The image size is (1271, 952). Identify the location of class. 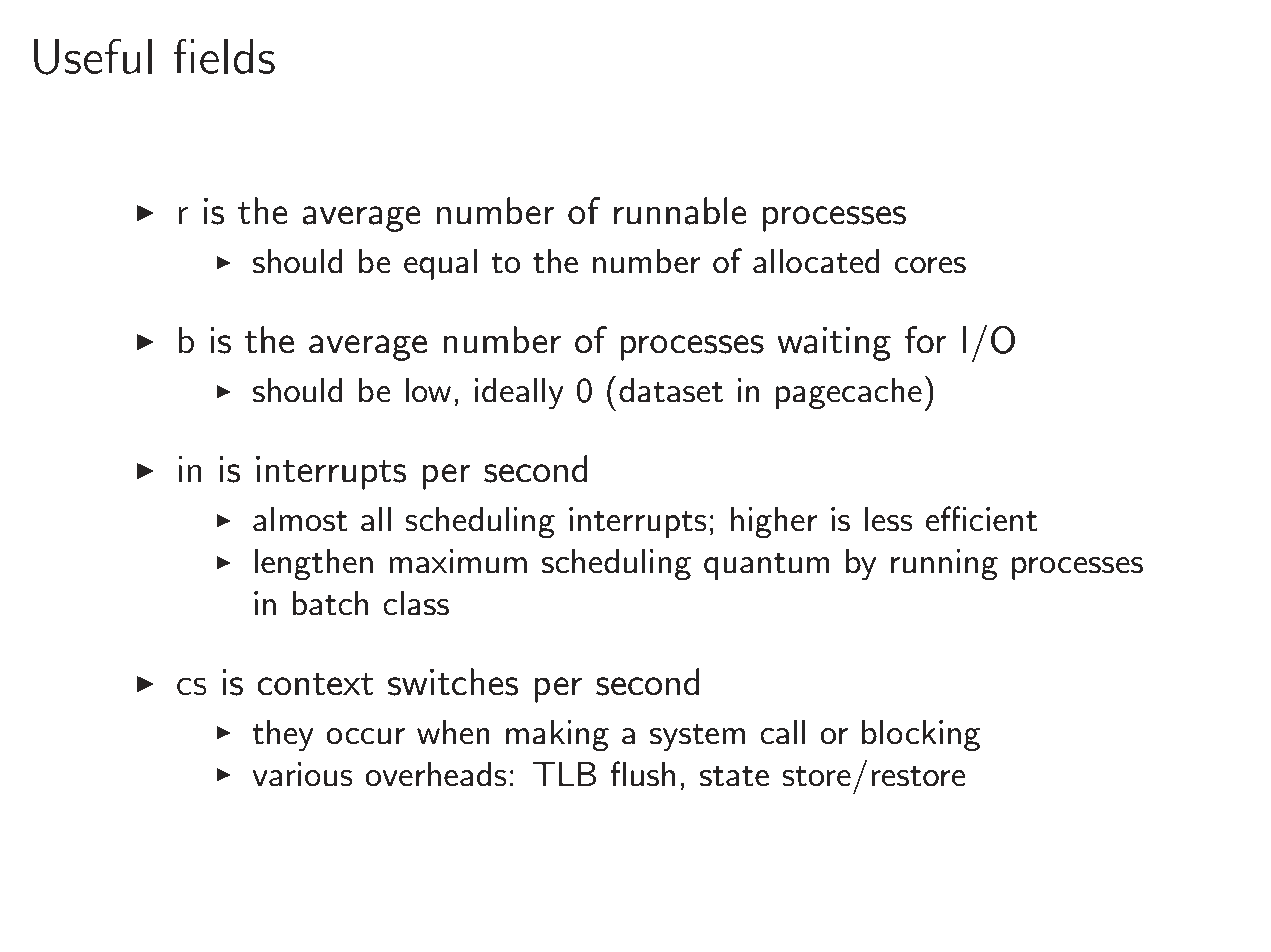
(416, 603).
